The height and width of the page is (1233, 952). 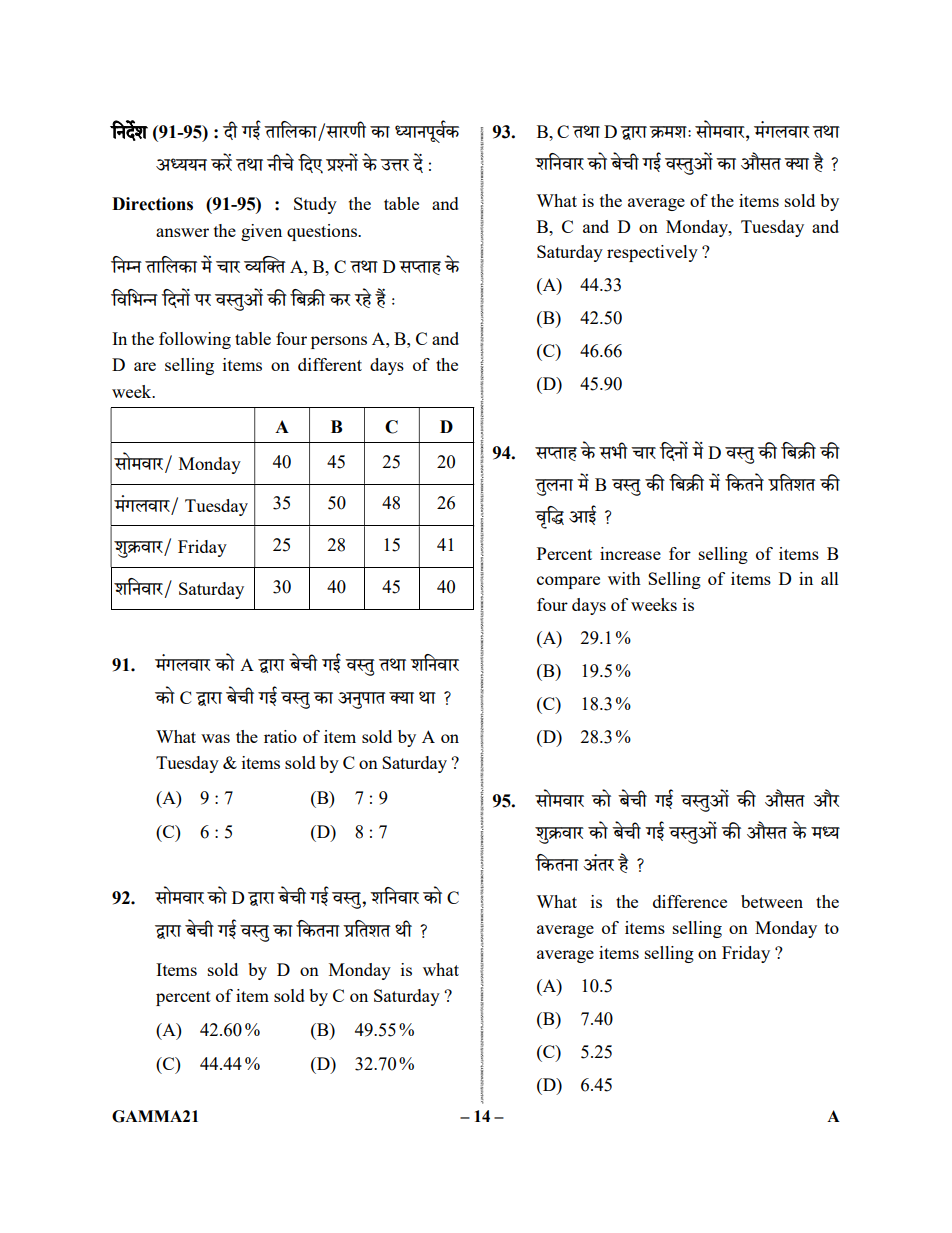 What do you see at coordinates (280, 736) in the page?
I see `ratio` at bounding box center [280, 736].
